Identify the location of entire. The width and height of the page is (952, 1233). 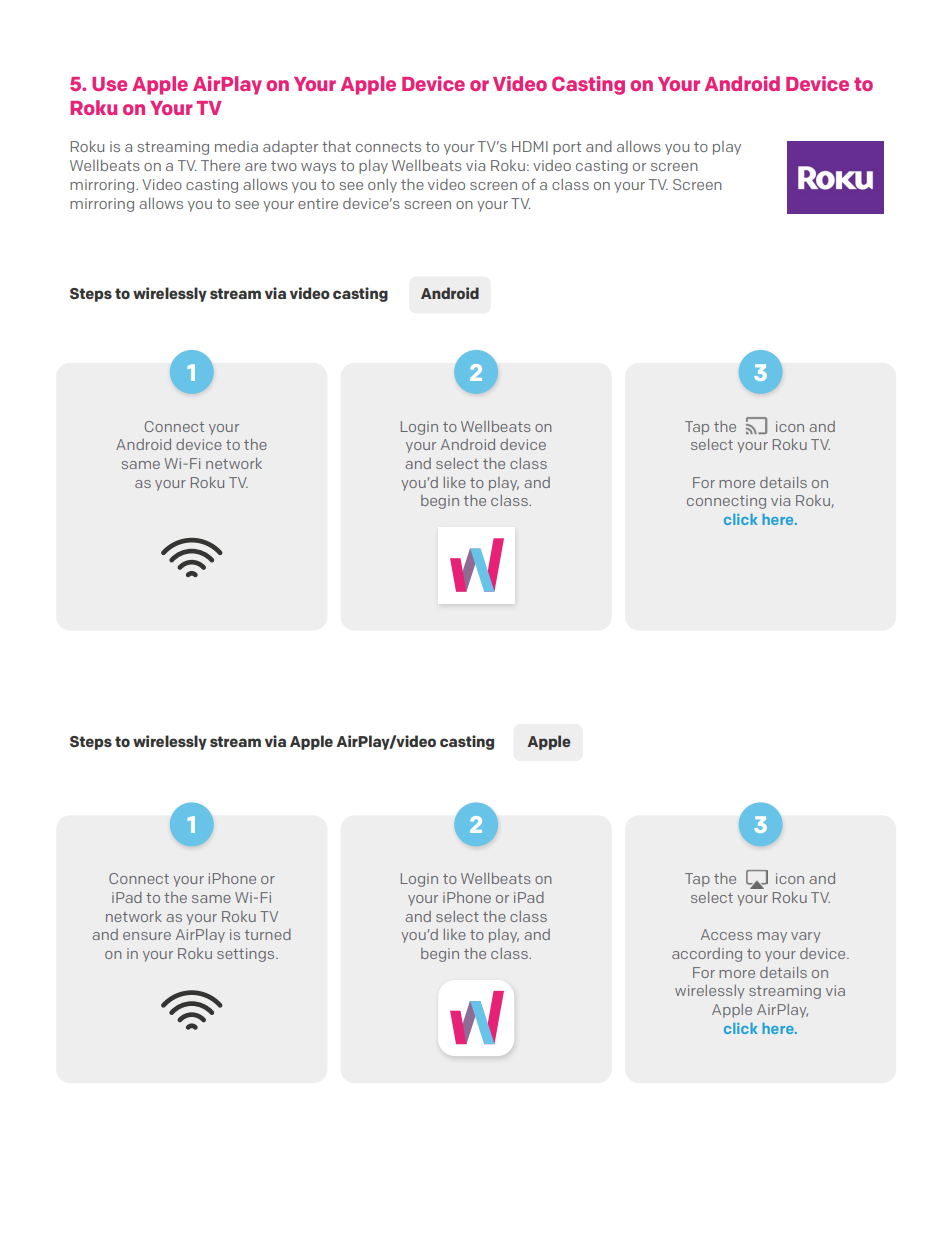
(318, 203).
